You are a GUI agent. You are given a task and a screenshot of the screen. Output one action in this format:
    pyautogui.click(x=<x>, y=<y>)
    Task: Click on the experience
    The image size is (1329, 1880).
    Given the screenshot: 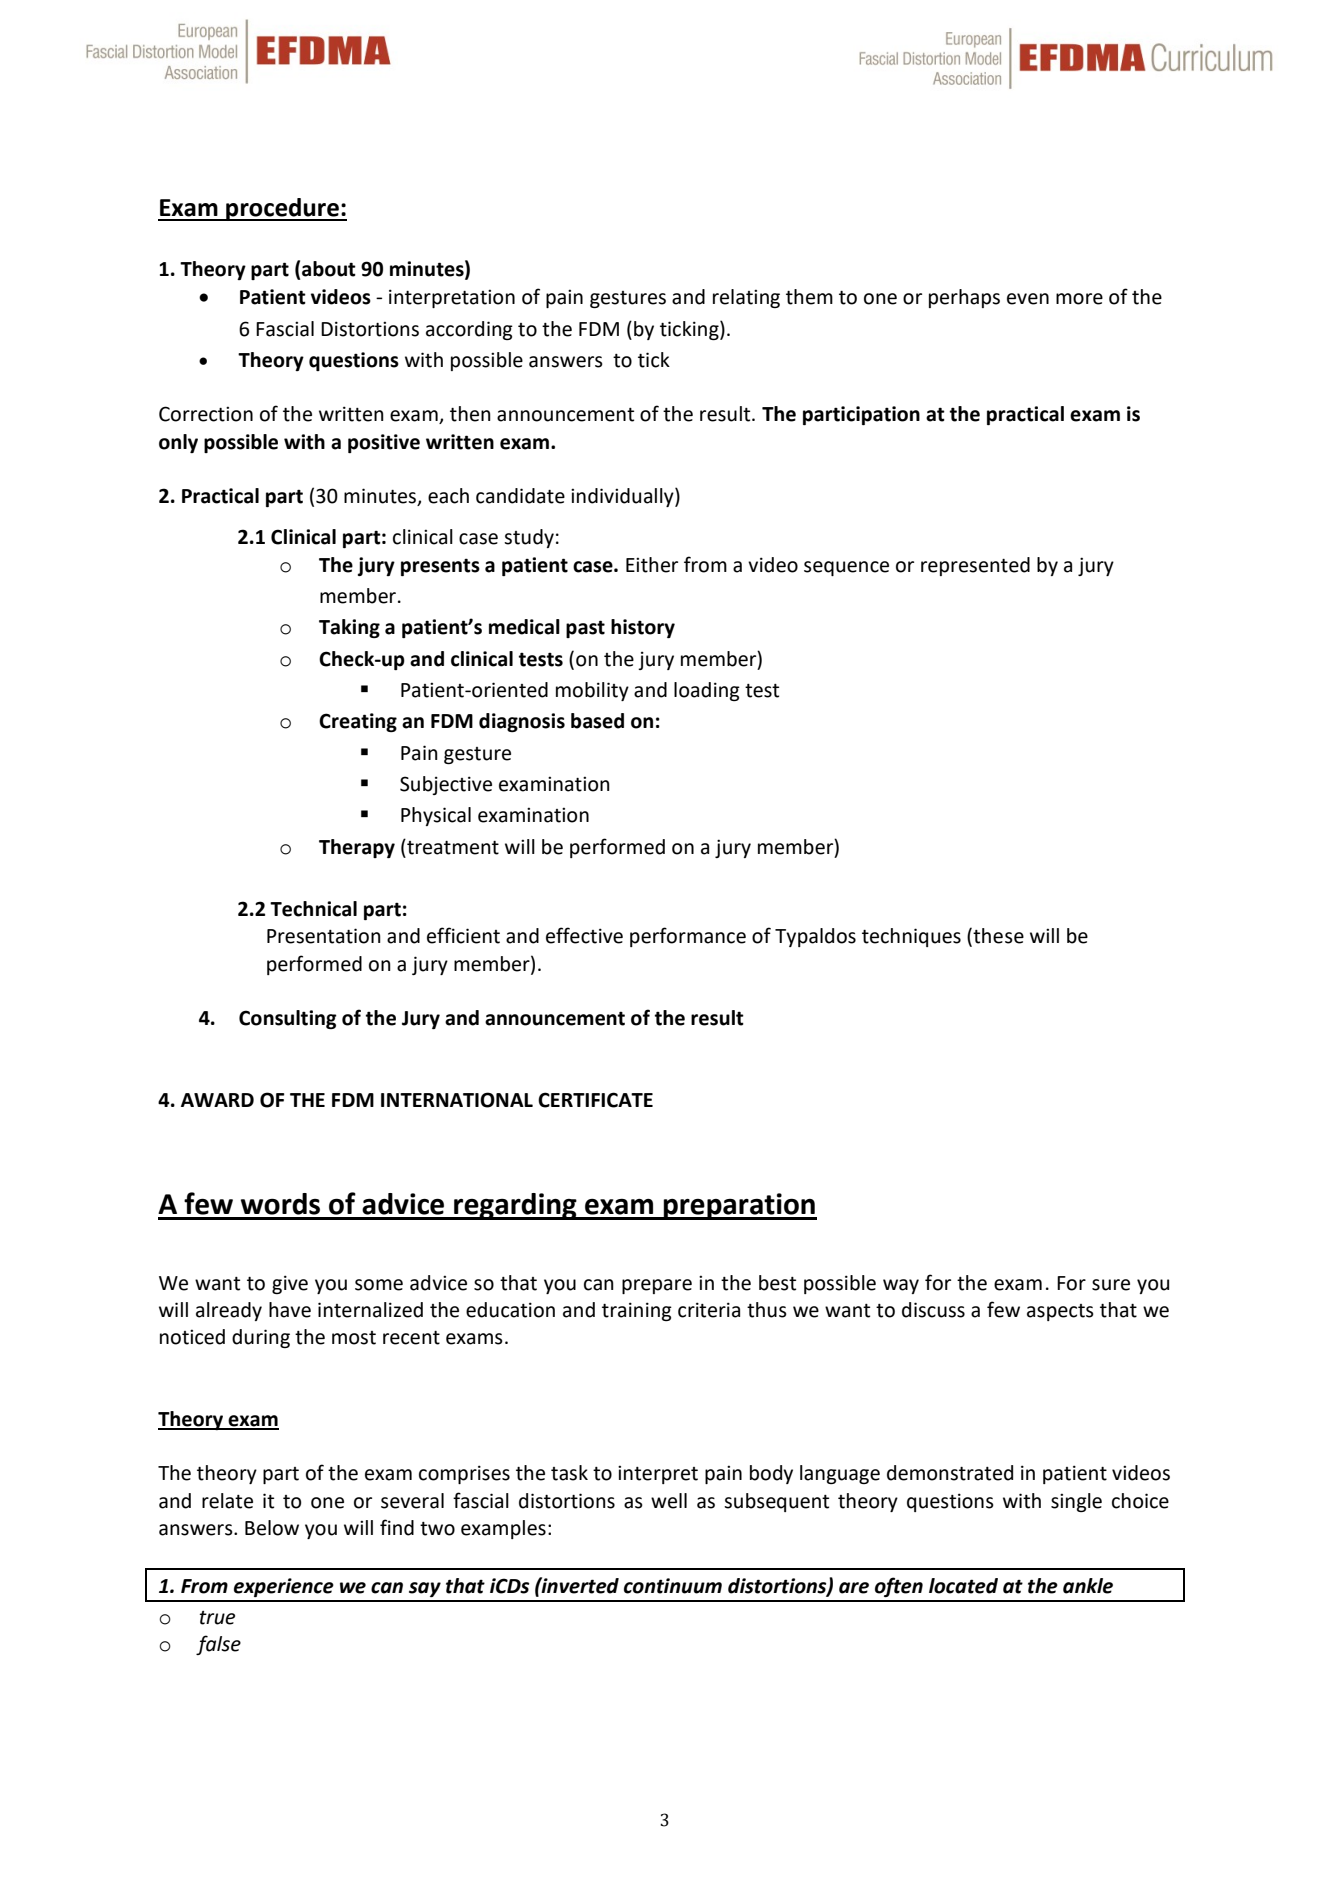 What is the action you would take?
    pyautogui.click(x=284, y=1587)
